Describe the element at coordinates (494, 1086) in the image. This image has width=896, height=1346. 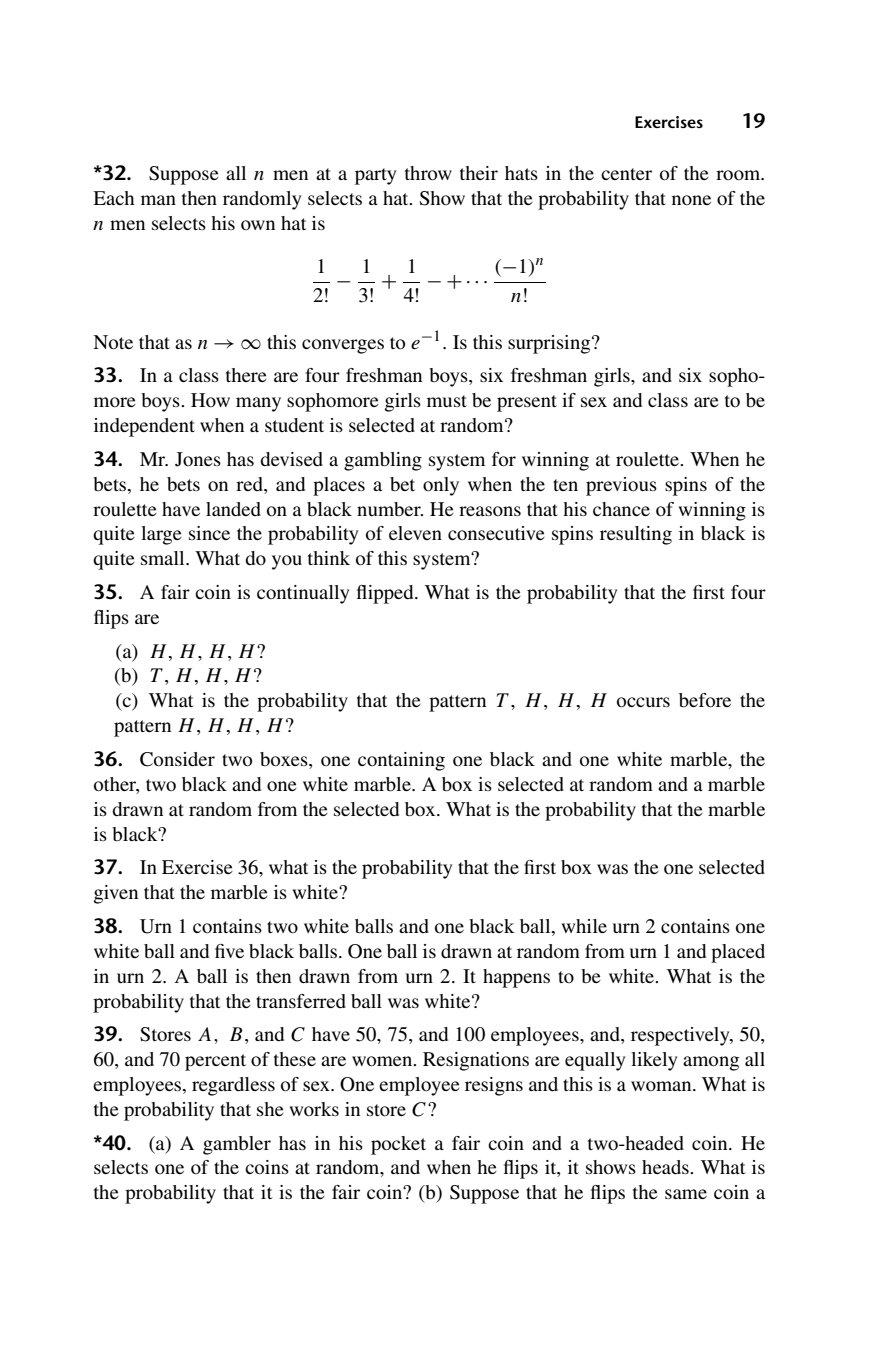
I see `resigns` at that location.
